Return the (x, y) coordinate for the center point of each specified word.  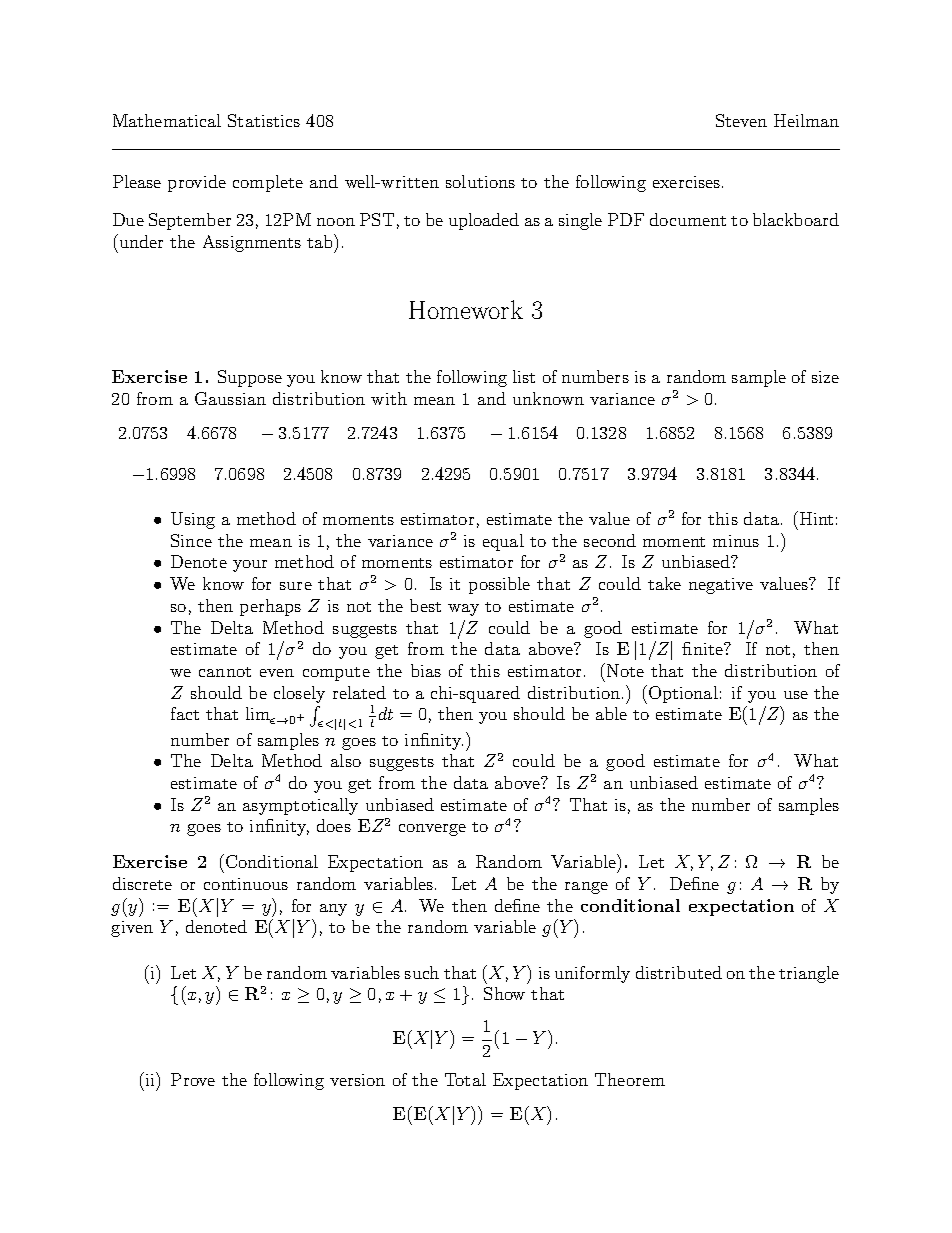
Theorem (630, 1079)
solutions (480, 181)
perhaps (270, 607)
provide (197, 183)
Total (465, 1079)
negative (721, 586)
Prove (193, 1079)
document (688, 219)
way (463, 610)
